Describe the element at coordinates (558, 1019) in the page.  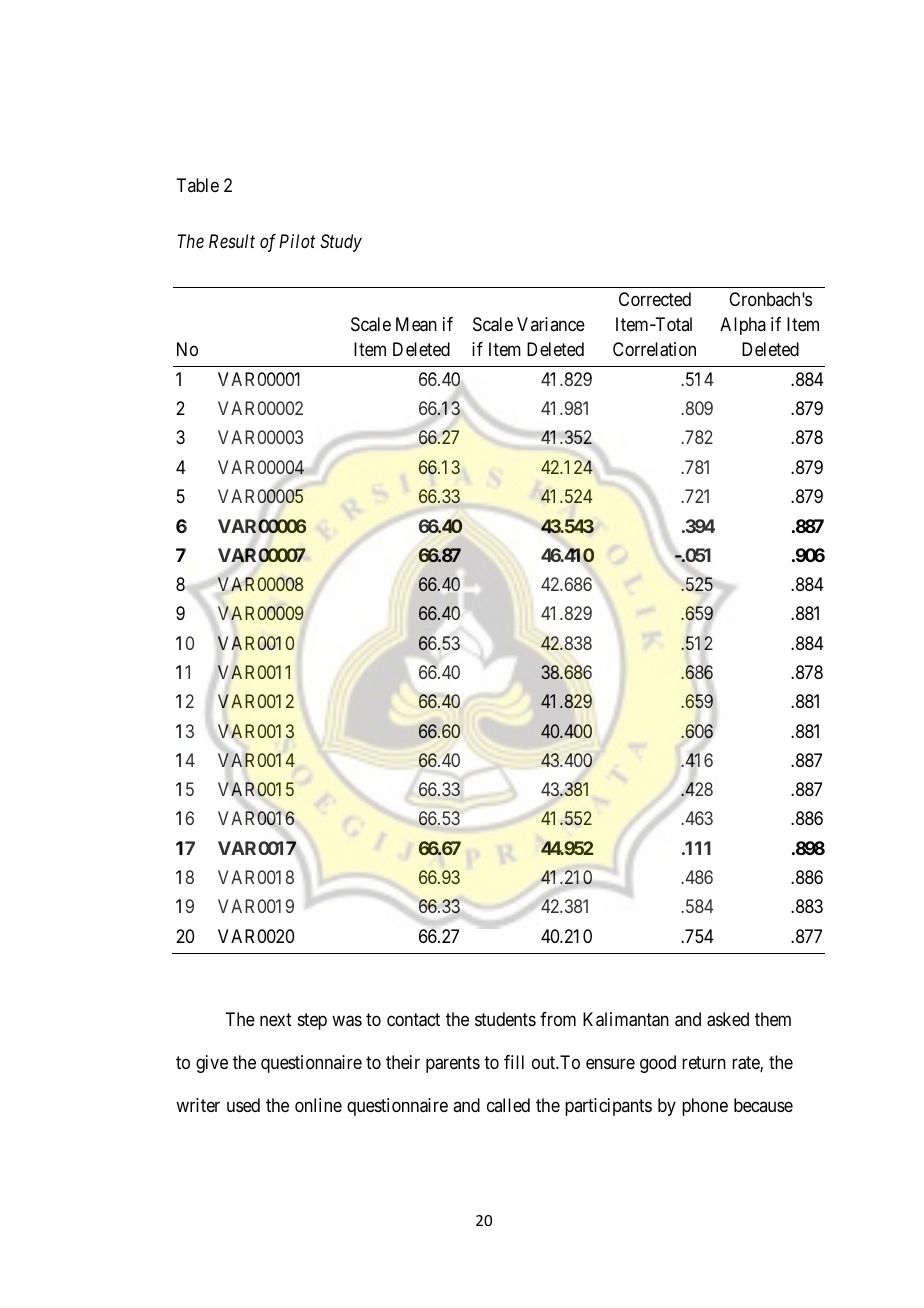
I see `from` at that location.
